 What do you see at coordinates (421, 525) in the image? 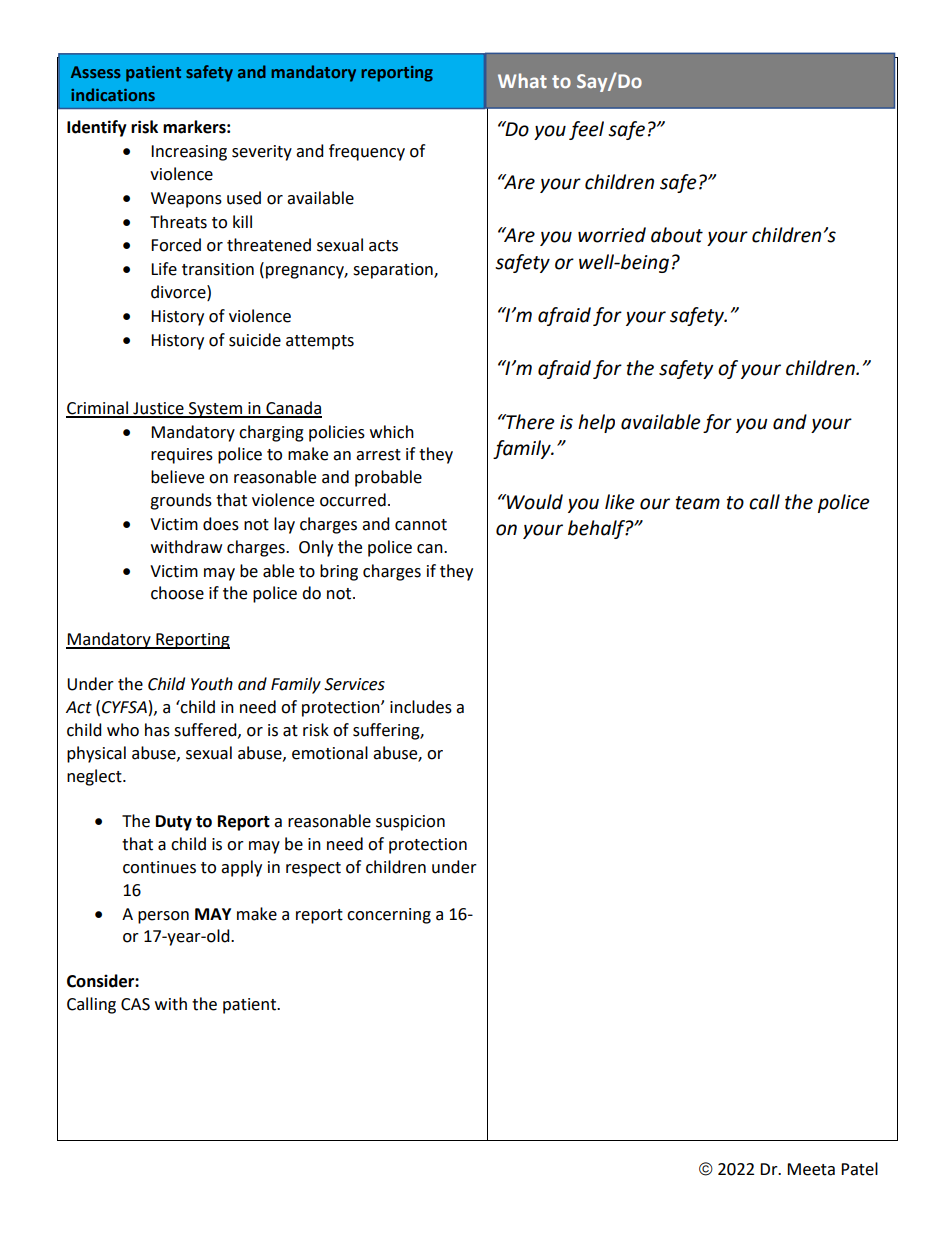
I see `cannot` at bounding box center [421, 525].
